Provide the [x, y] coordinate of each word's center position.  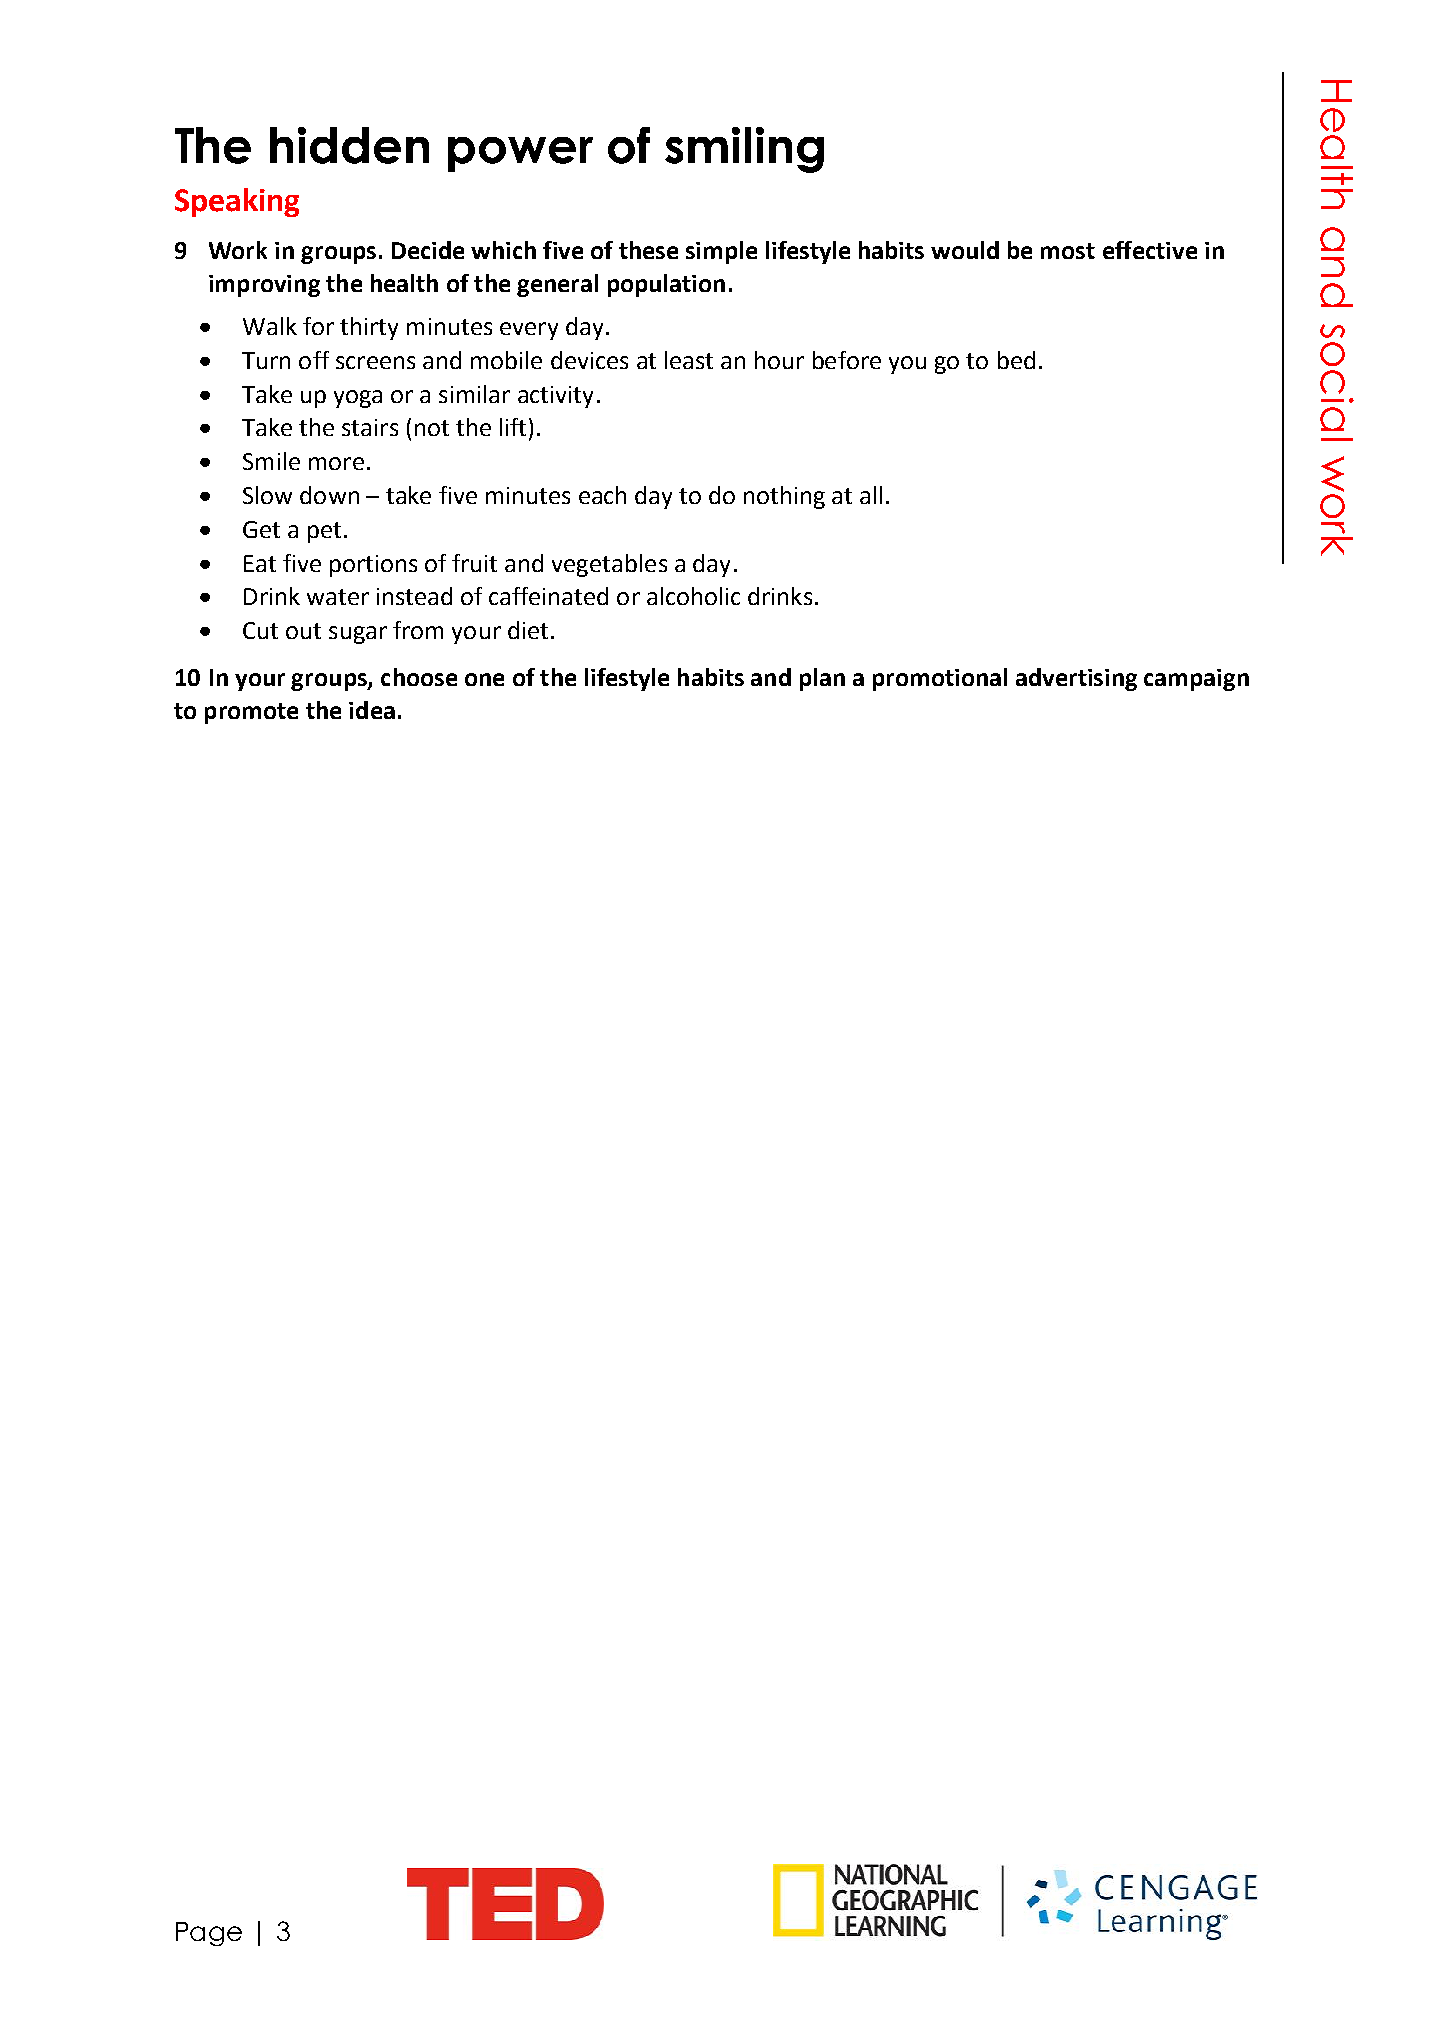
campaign [1196, 680]
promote [251, 713]
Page [209, 1934]
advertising [1076, 679]
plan [822, 679]
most [1068, 251]
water [338, 597]
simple [721, 252]
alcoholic [693, 596]
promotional [940, 679]
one [484, 679]
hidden [349, 145]
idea [372, 710]
